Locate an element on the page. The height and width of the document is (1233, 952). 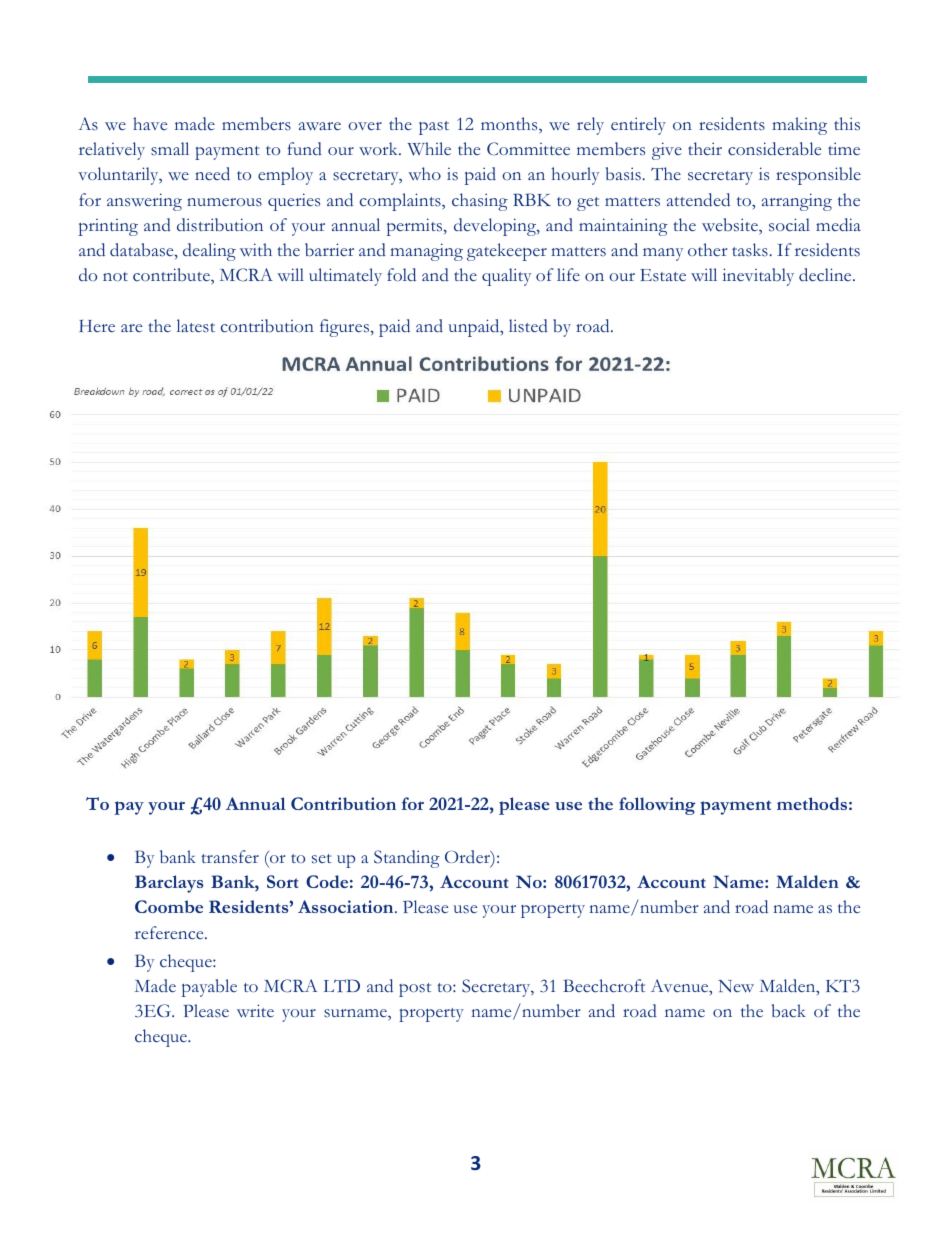
Here is located at coordinates (97, 326).
